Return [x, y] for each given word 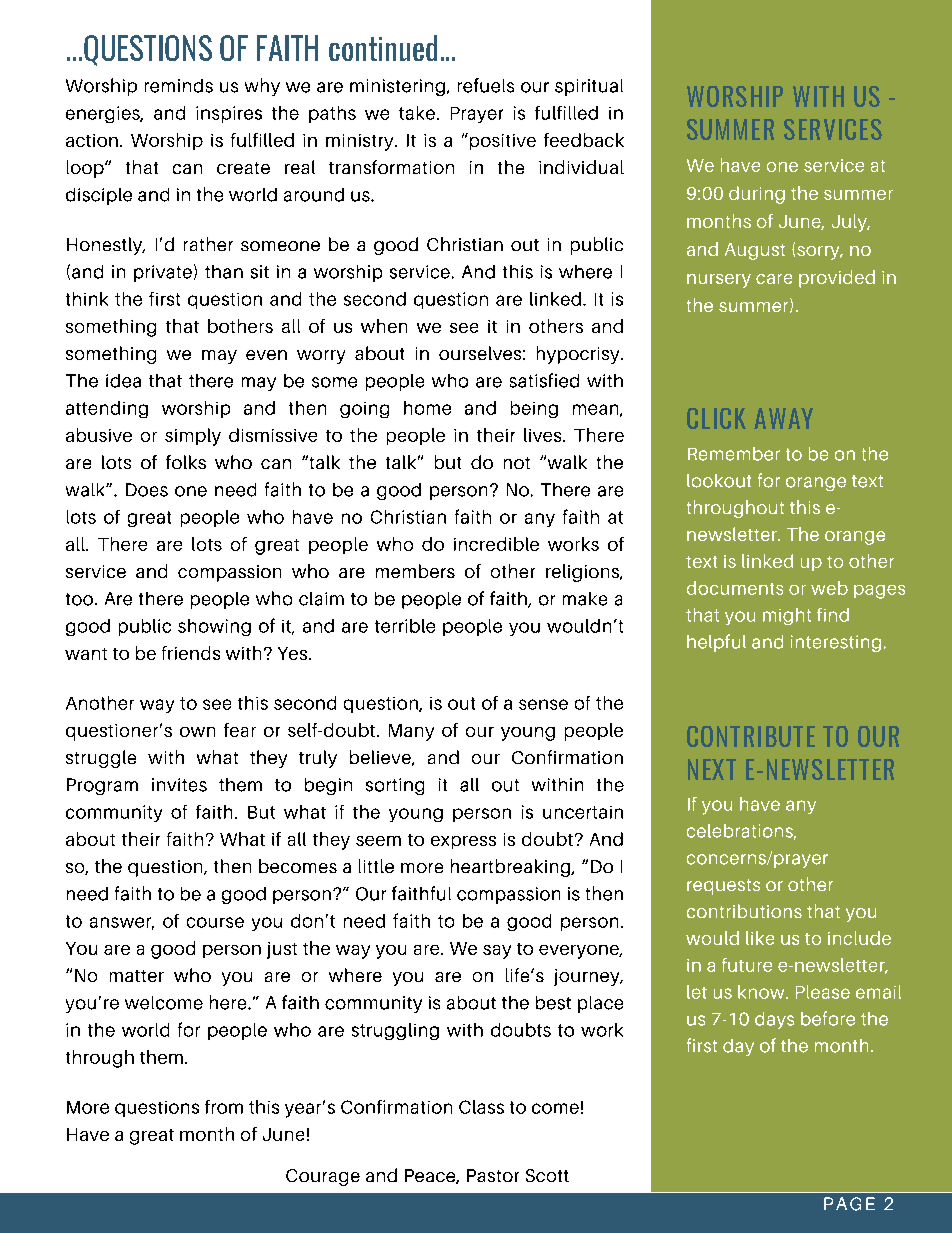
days [774, 1020]
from [224, 1107]
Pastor [493, 1175]
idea [123, 381]
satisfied [544, 380]
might [787, 616]
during [757, 195]
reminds [179, 86]
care [774, 279]
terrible [405, 626]
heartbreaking [511, 868]
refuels [486, 85]
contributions [744, 911]
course [215, 922]
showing [214, 627]
